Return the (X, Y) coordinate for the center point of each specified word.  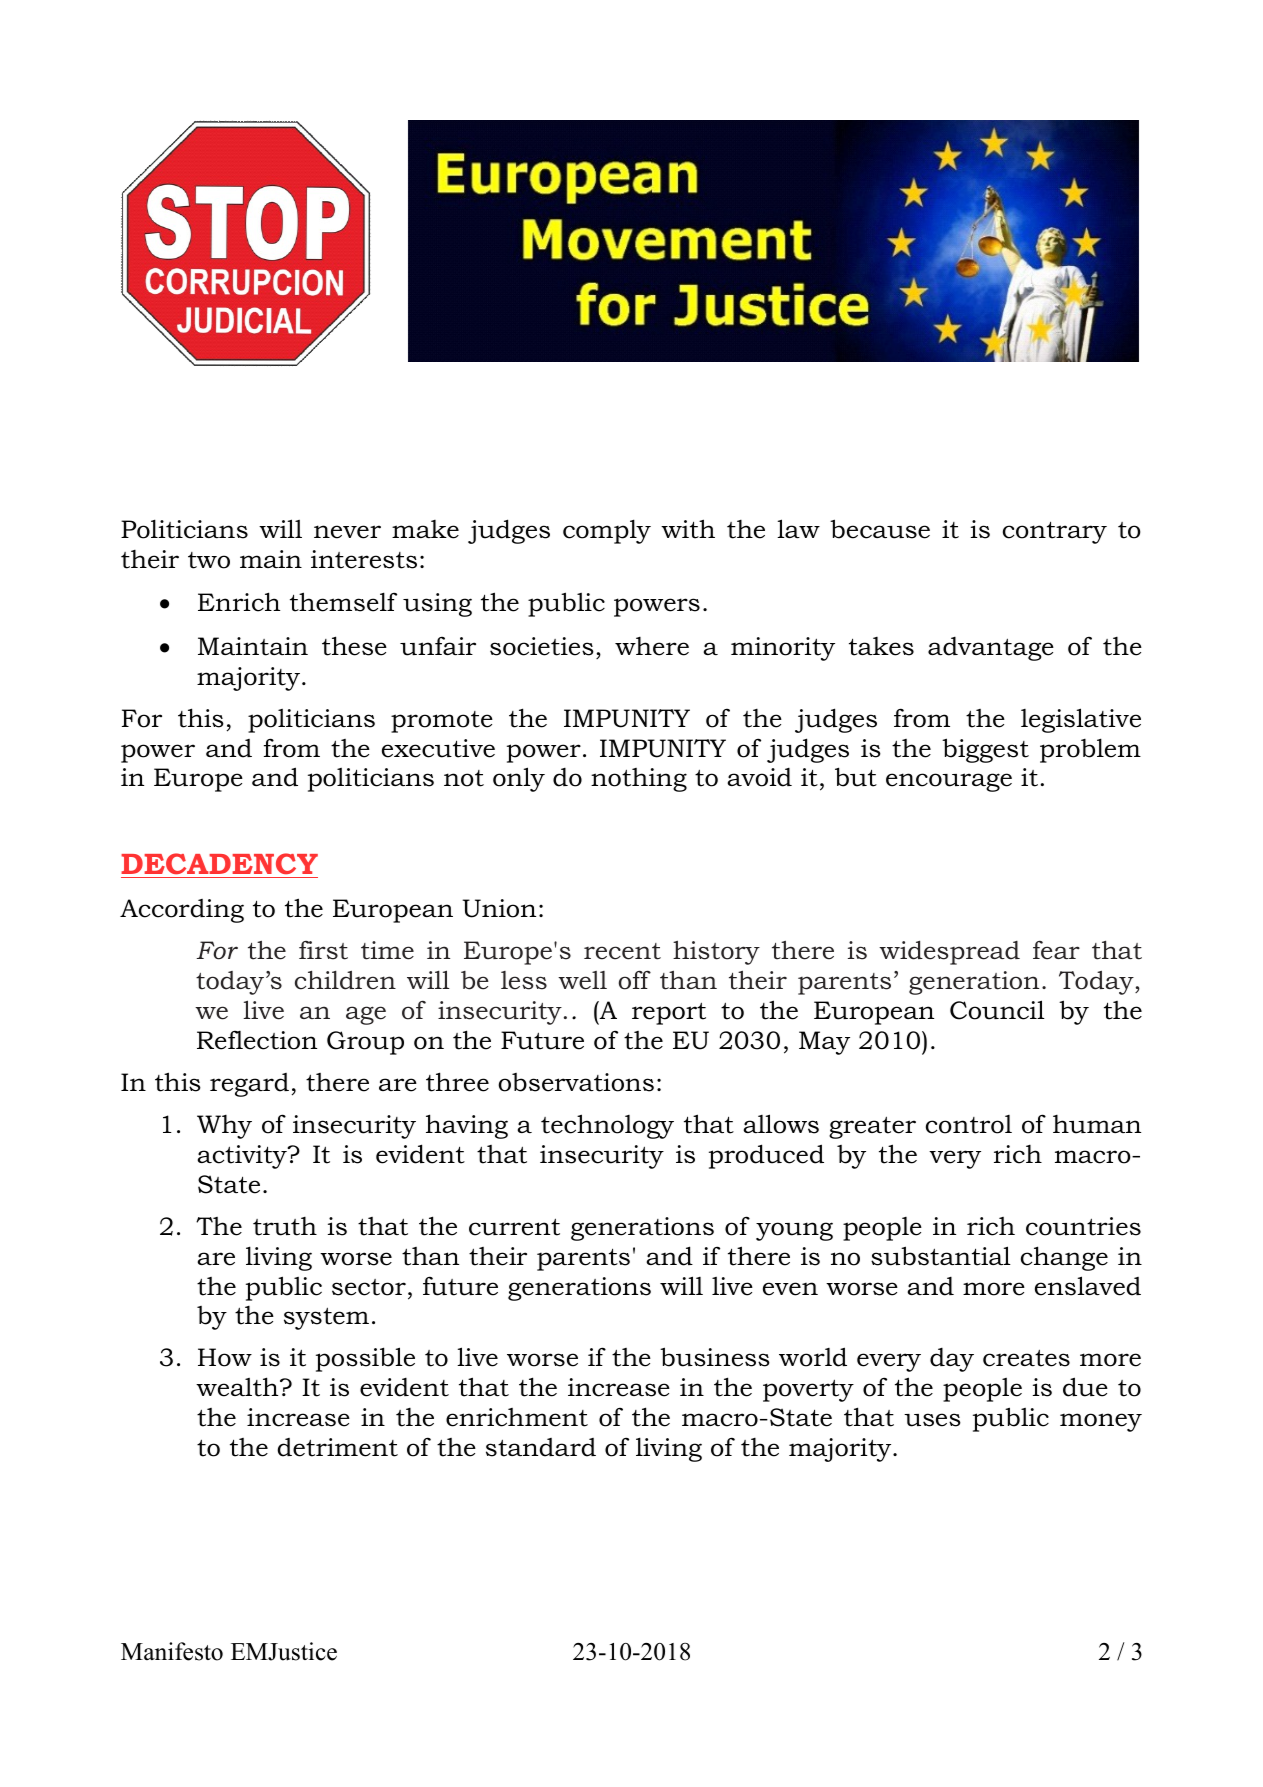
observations (576, 1082)
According (182, 911)
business (715, 1357)
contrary (1055, 532)
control (969, 1124)
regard (249, 1085)
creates (1026, 1358)
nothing (639, 780)
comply (607, 531)
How (225, 1357)
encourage (949, 782)
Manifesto (172, 1651)
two (209, 560)
